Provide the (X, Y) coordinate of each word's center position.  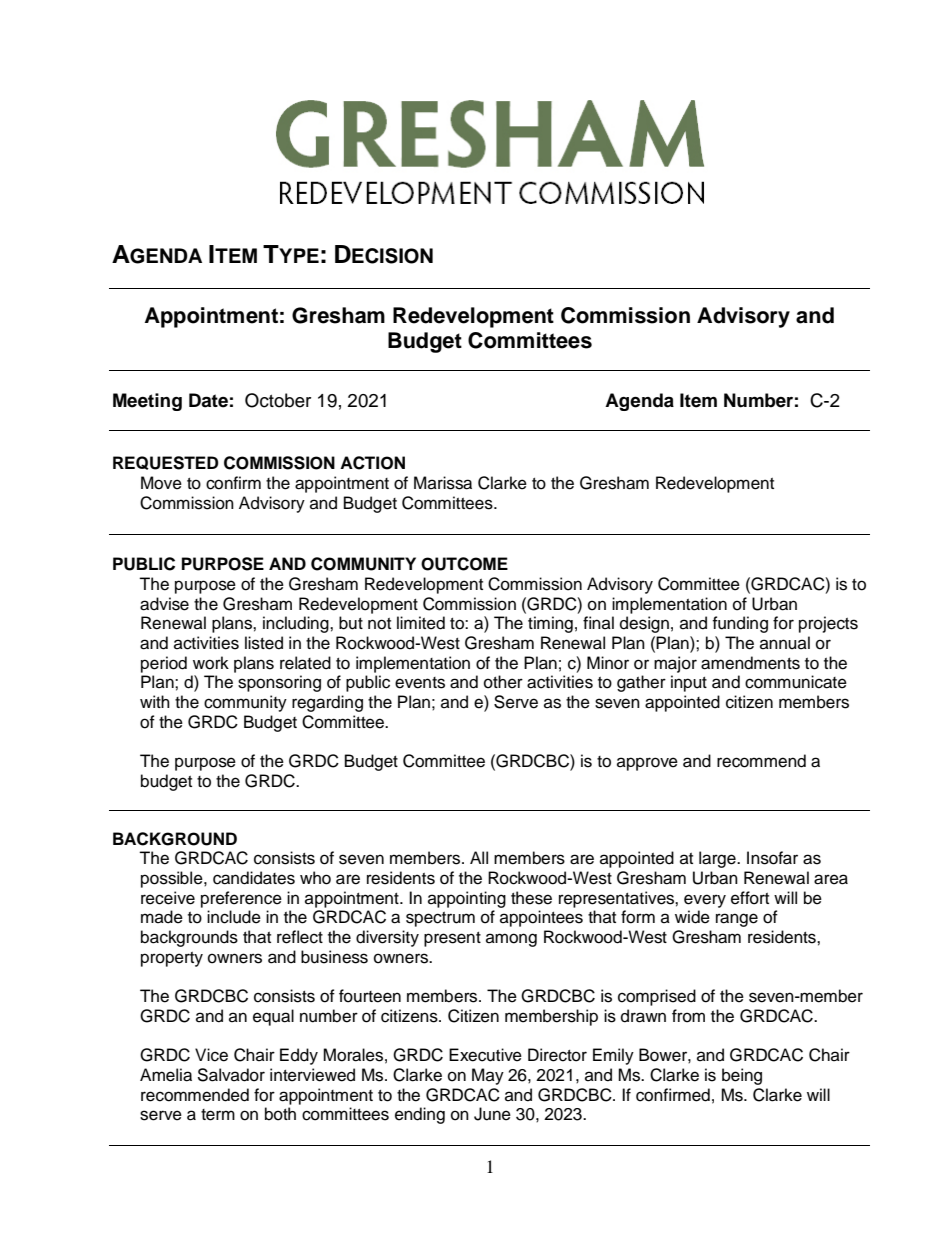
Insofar (772, 858)
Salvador (231, 1075)
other (503, 682)
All (479, 857)
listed (264, 643)
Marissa (443, 483)
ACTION (372, 463)
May (488, 1076)
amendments (750, 663)
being (742, 1076)
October (278, 400)
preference (241, 899)
